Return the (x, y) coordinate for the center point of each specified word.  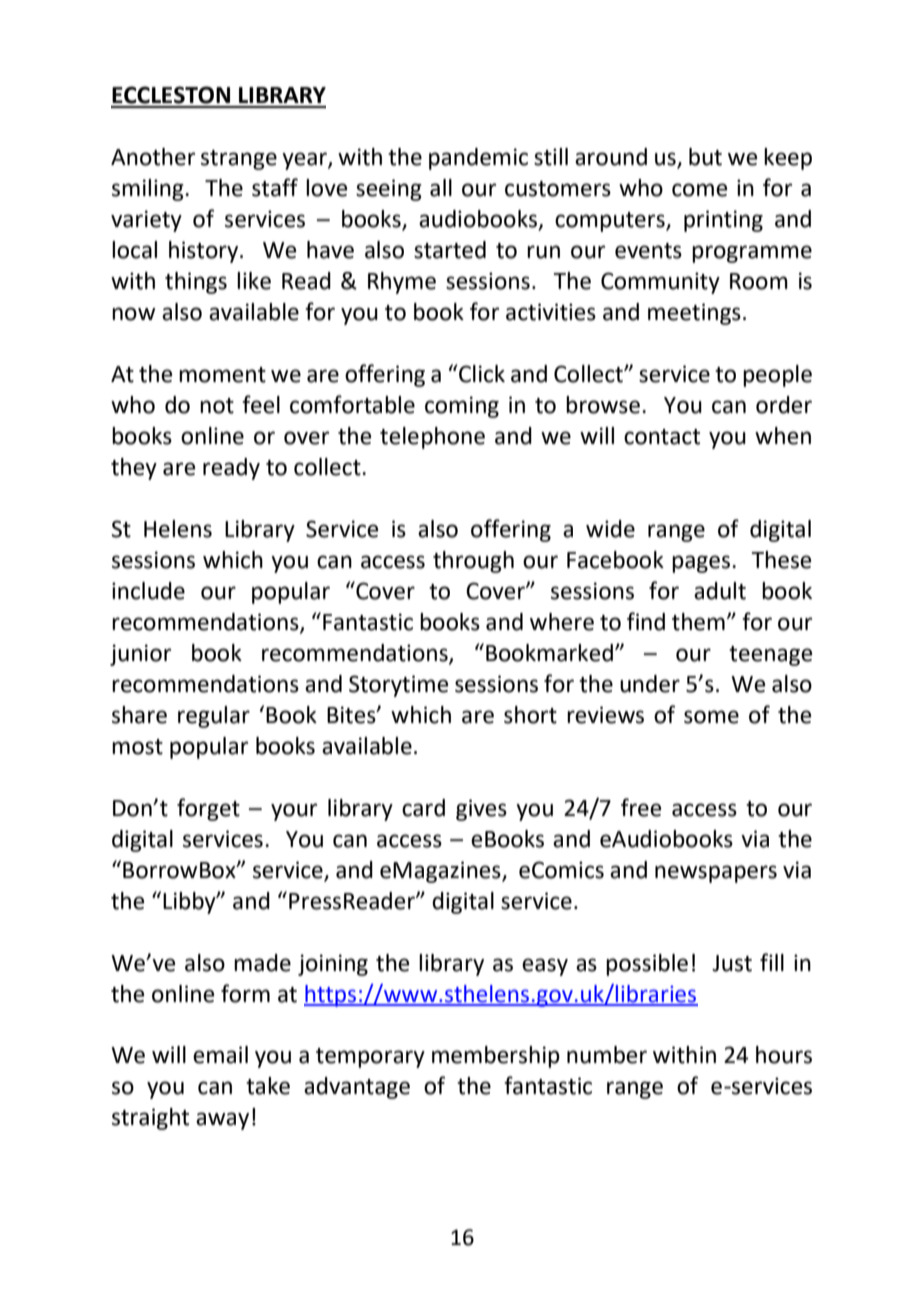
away (222, 1121)
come (699, 190)
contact (662, 437)
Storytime (398, 686)
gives (481, 810)
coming (462, 407)
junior (140, 655)
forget (208, 809)
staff (275, 187)
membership (496, 1057)
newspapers (716, 874)
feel (261, 404)
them (698, 622)
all (441, 188)
